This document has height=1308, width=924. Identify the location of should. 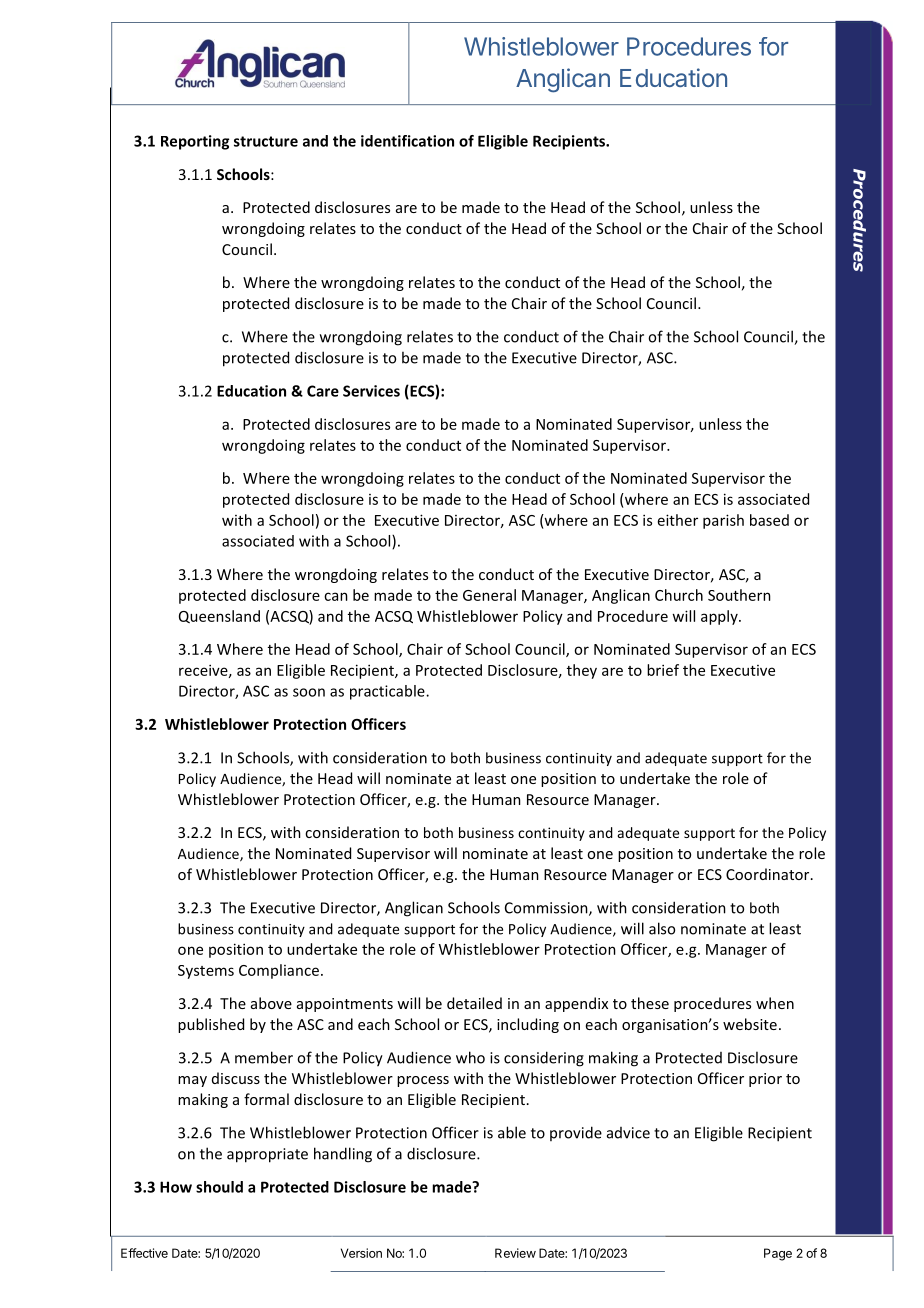
(219, 1187).
